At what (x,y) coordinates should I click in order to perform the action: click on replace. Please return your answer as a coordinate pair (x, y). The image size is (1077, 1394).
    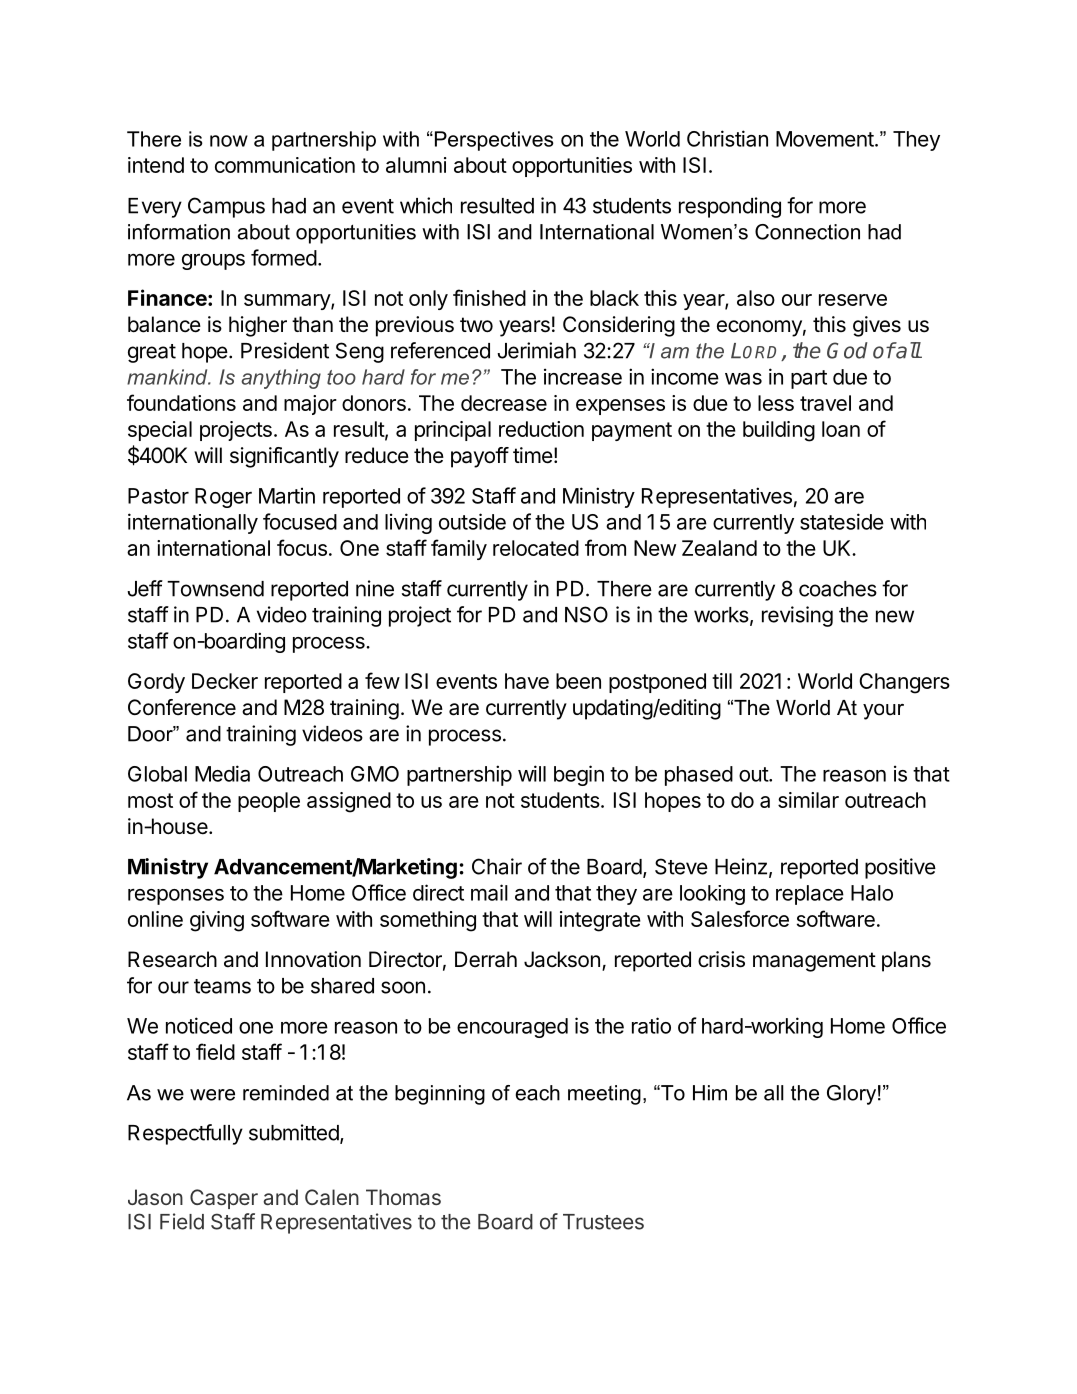
    Looking at the image, I should click on (810, 895).
